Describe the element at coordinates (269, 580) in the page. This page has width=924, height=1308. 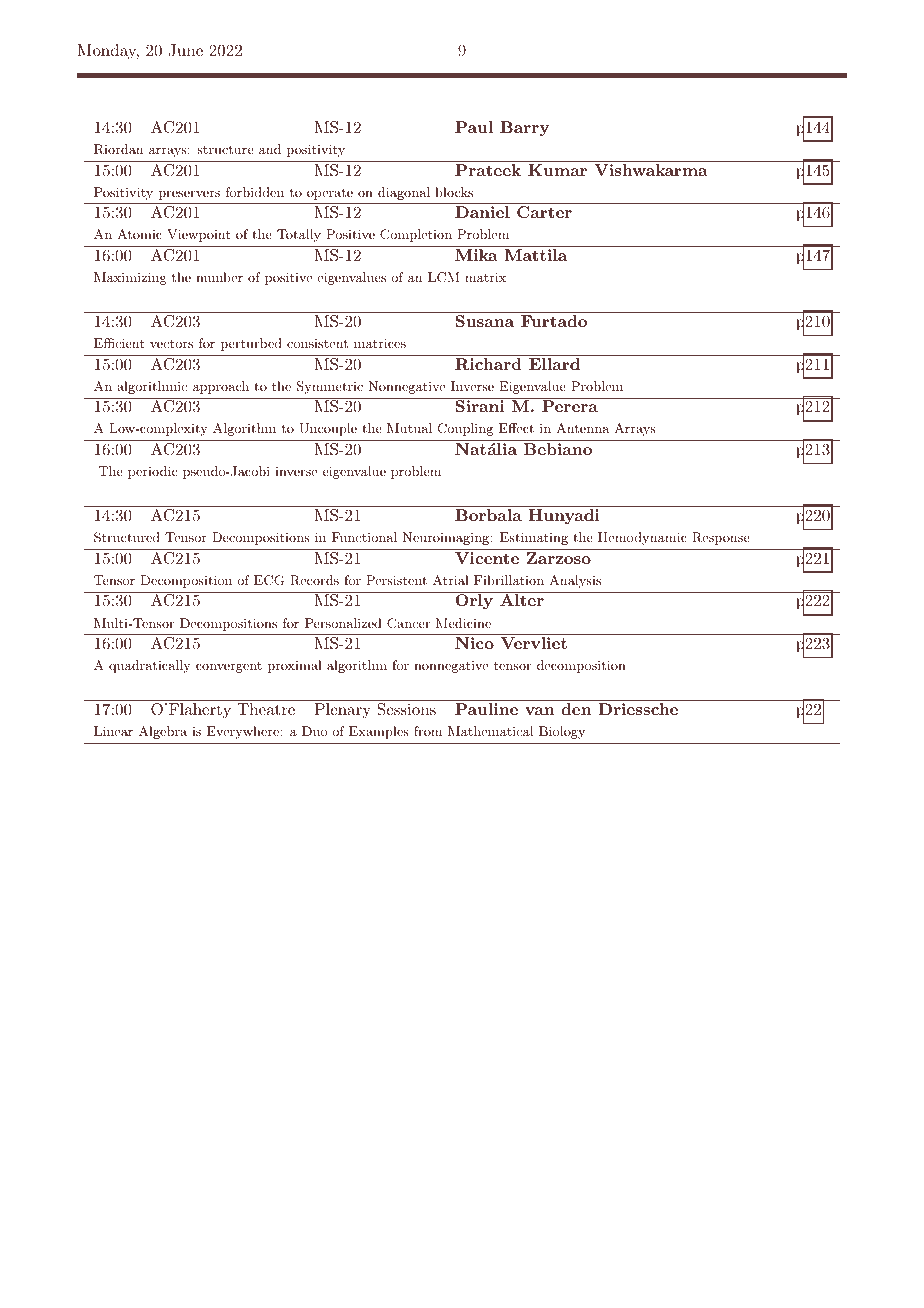
I see `ECG` at that location.
